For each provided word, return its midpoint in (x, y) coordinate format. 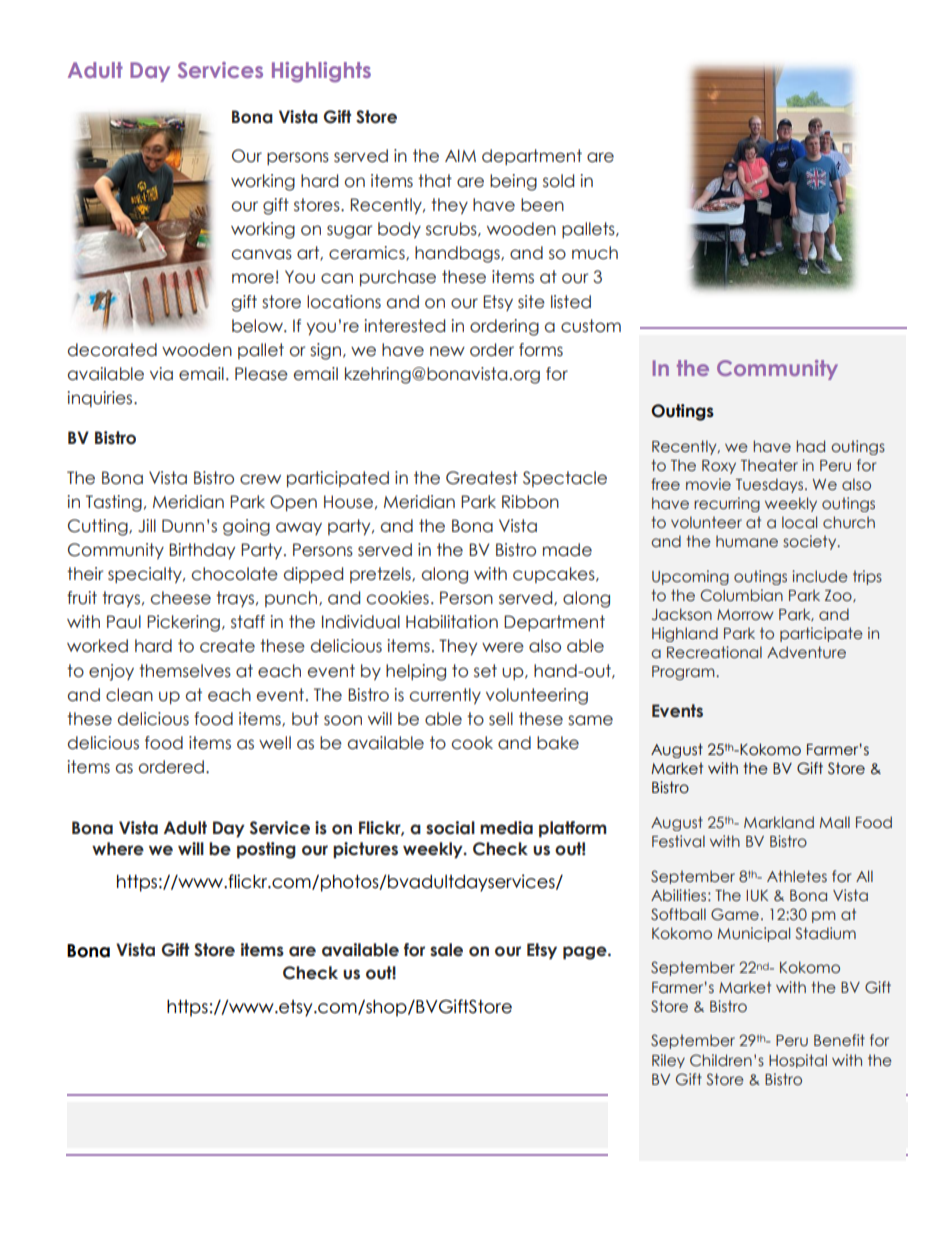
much (595, 253)
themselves (185, 671)
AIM (460, 155)
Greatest (482, 478)
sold (558, 181)
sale (446, 950)
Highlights (321, 72)
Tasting (114, 503)
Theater (769, 465)
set (485, 671)
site (531, 302)
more (253, 278)
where (118, 849)
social (450, 828)
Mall (835, 822)
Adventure (806, 652)
